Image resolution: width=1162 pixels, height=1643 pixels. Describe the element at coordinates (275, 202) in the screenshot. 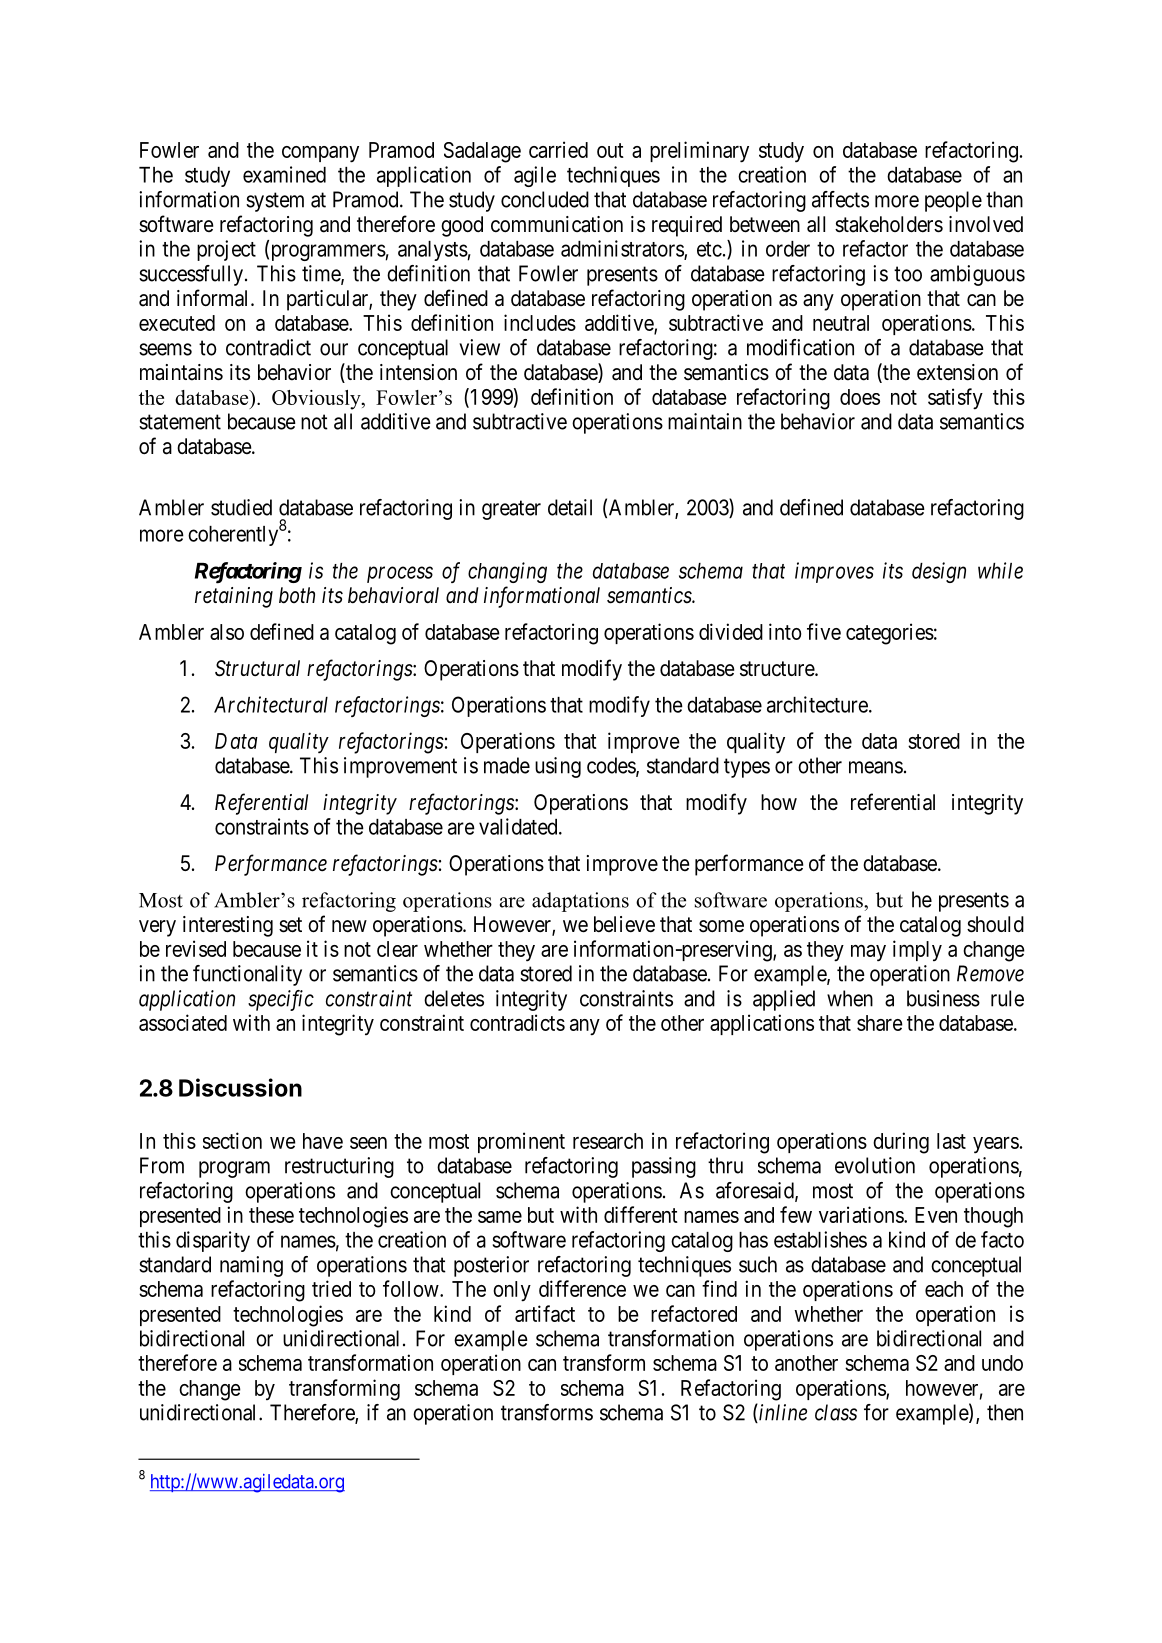

I see `system` at that location.
